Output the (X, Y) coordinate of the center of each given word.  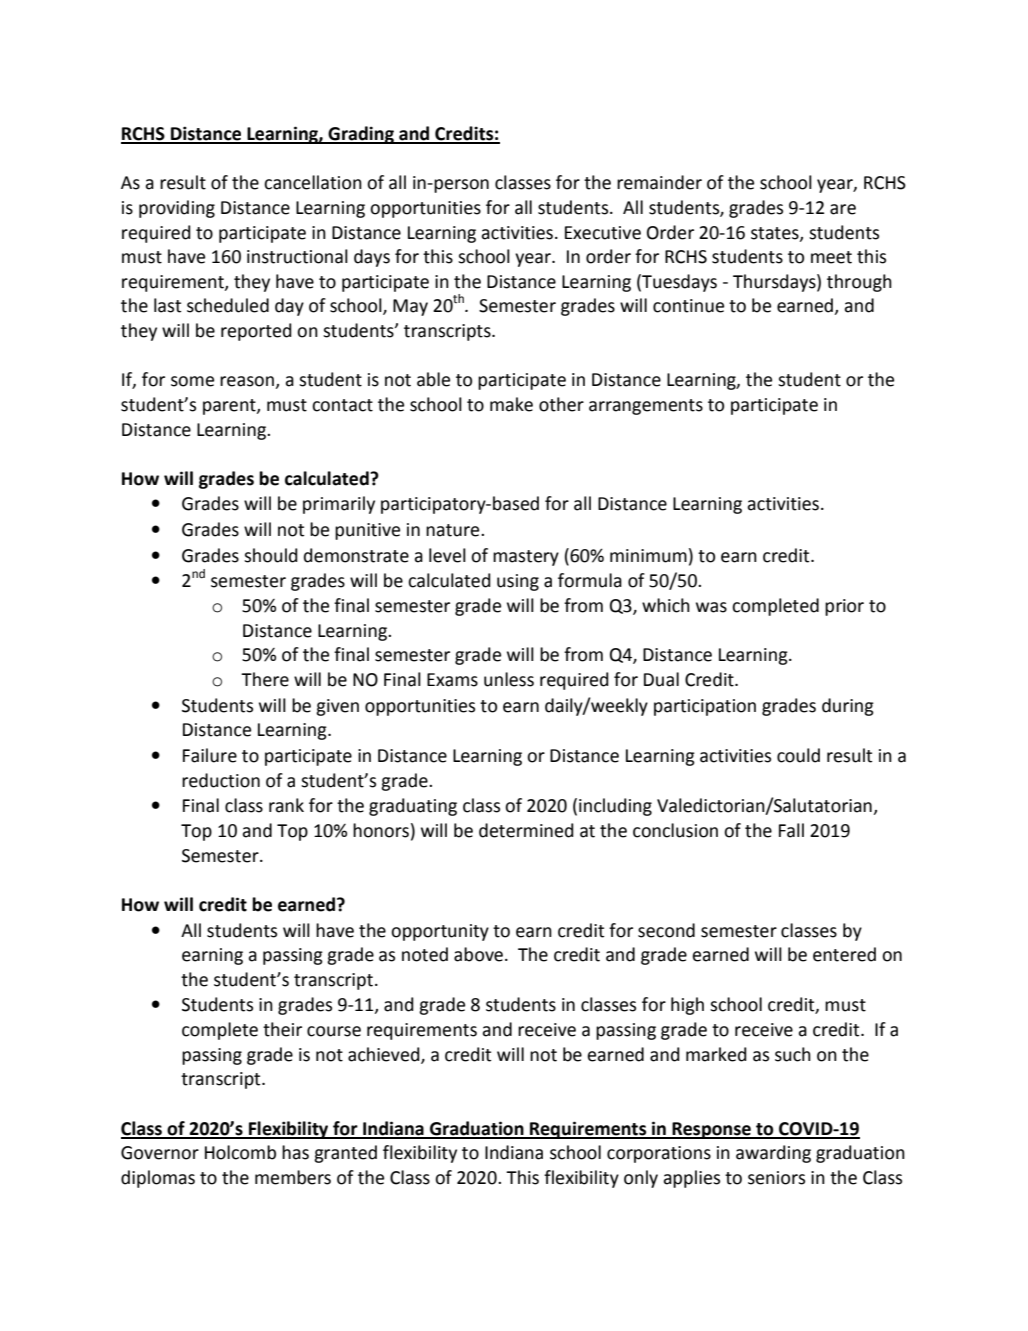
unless (509, 679)
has (295, 1152)
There (265, 679)
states (776, 234)
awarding (773, 1154)
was (711, 607)
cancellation (313, 182)
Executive (603, 233)
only (641, 1179)
